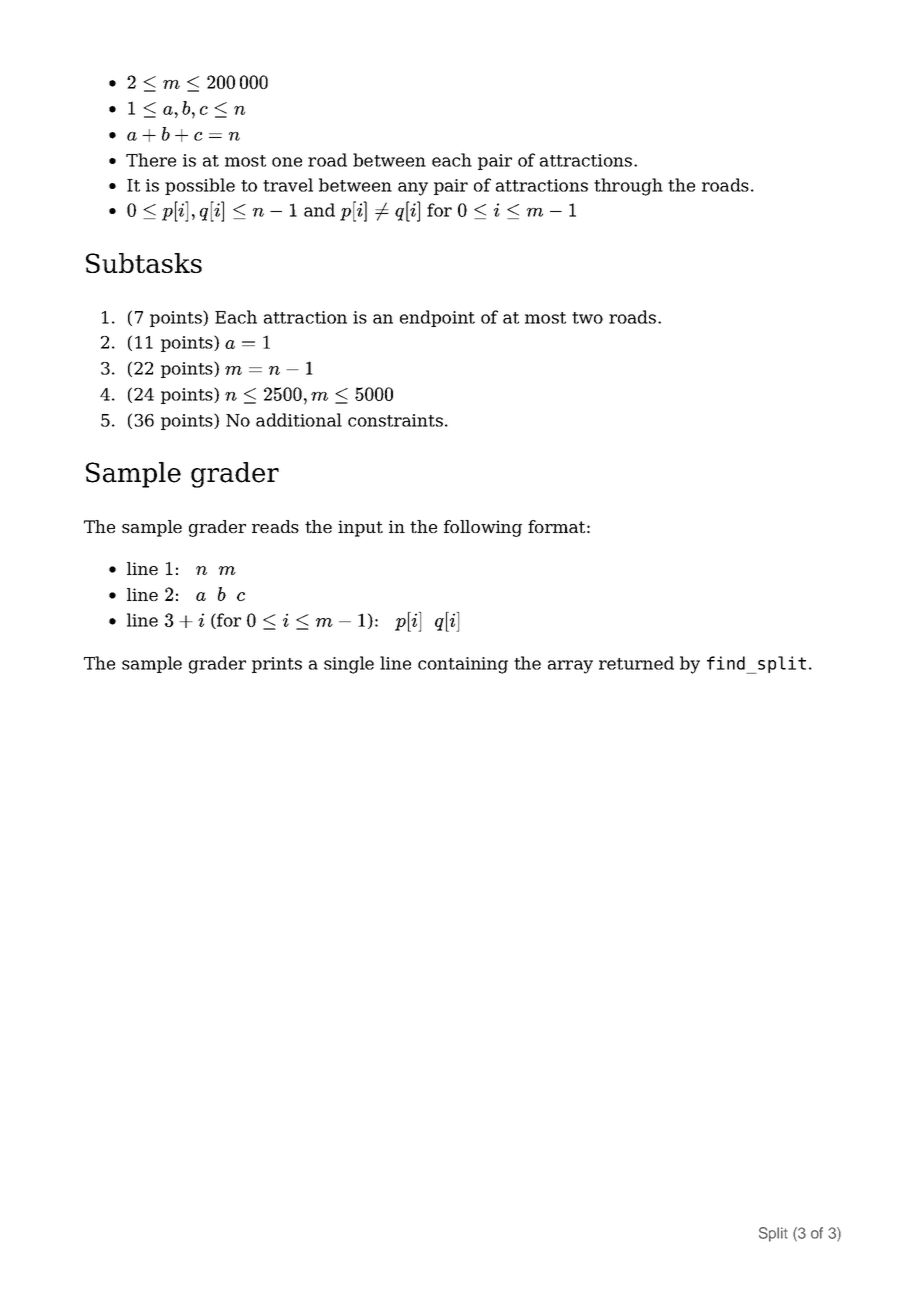 The width and height of the image is (924, 1308). What do you see at coordinates (395, 420) in the image?
I see `constraints` at bounding box center [395, 420].
